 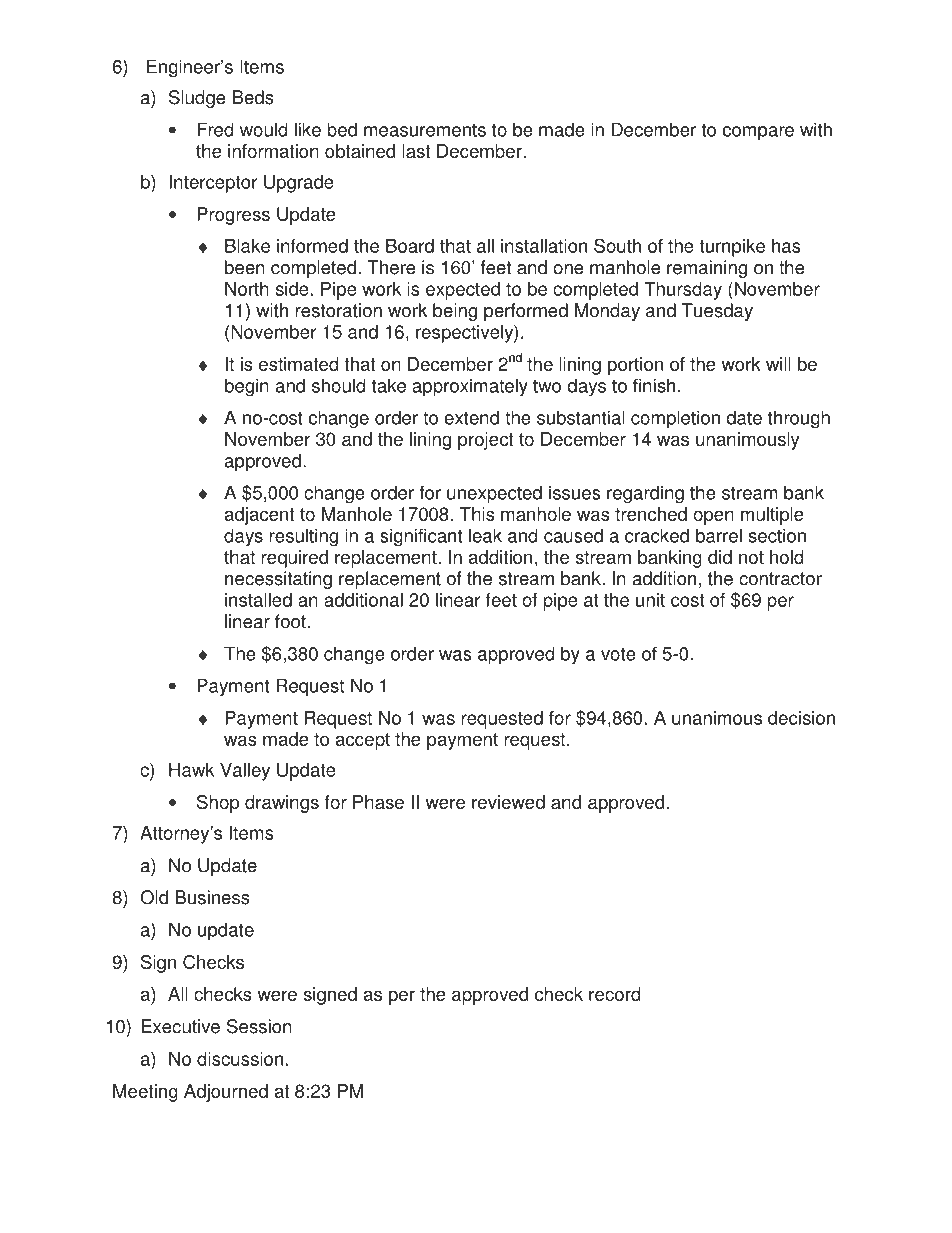 What do you see at coordinates (485, 535) in the page?
I see `leak` at bounding box center [485, 535].
